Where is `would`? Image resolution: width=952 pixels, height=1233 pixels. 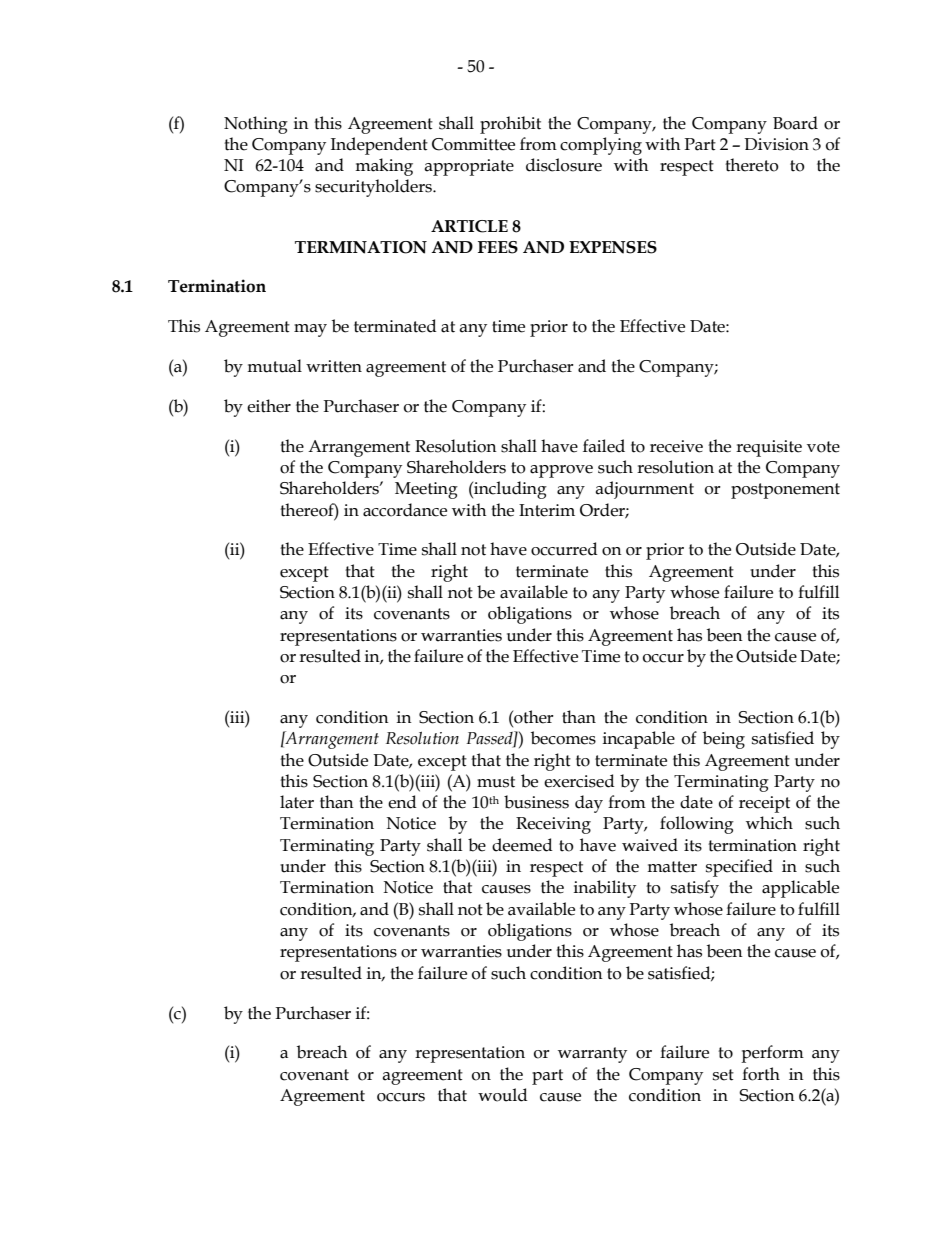 would is located at coordinates (503, 1095).
